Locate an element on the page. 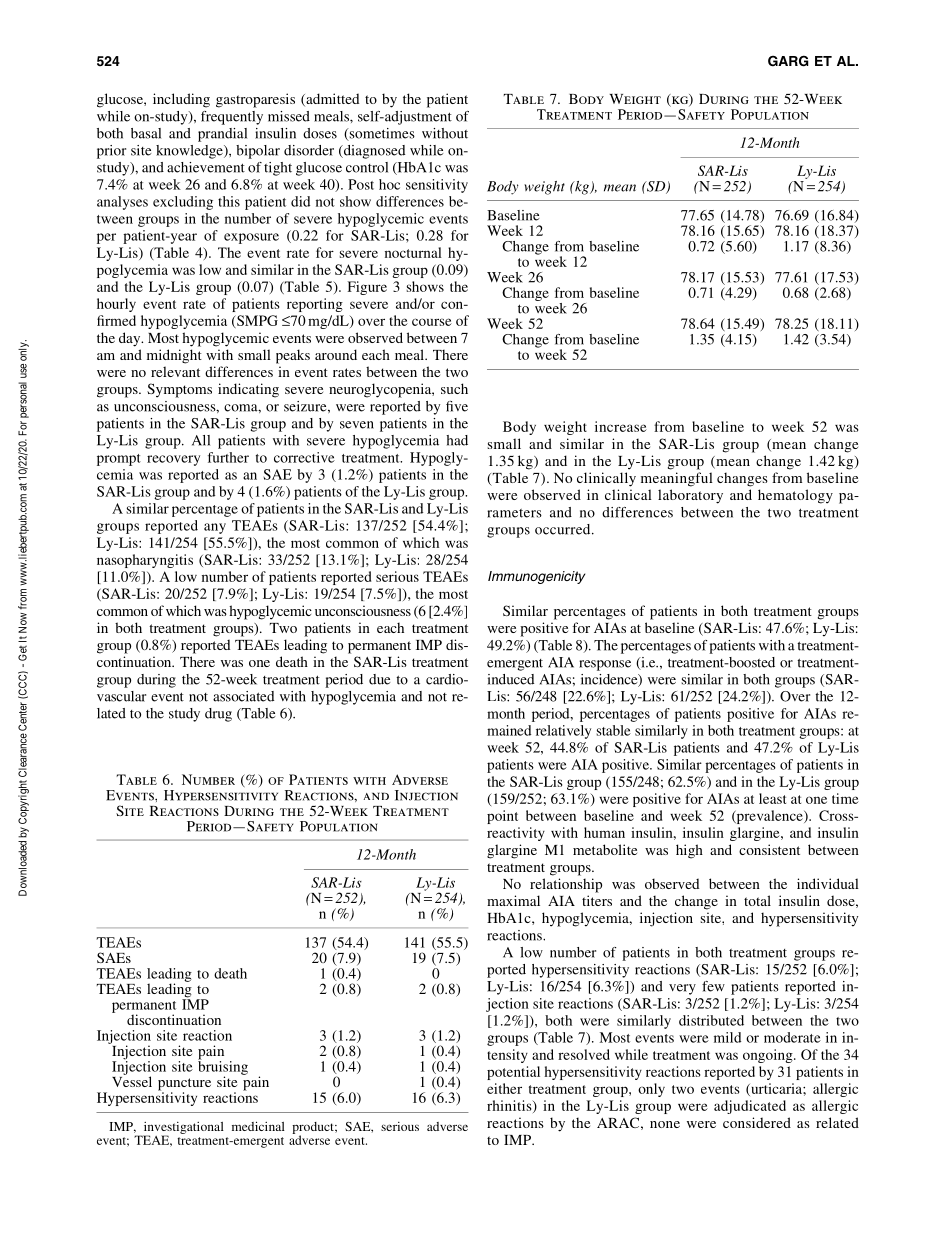  prandial is located at coordinates (222, 135).
